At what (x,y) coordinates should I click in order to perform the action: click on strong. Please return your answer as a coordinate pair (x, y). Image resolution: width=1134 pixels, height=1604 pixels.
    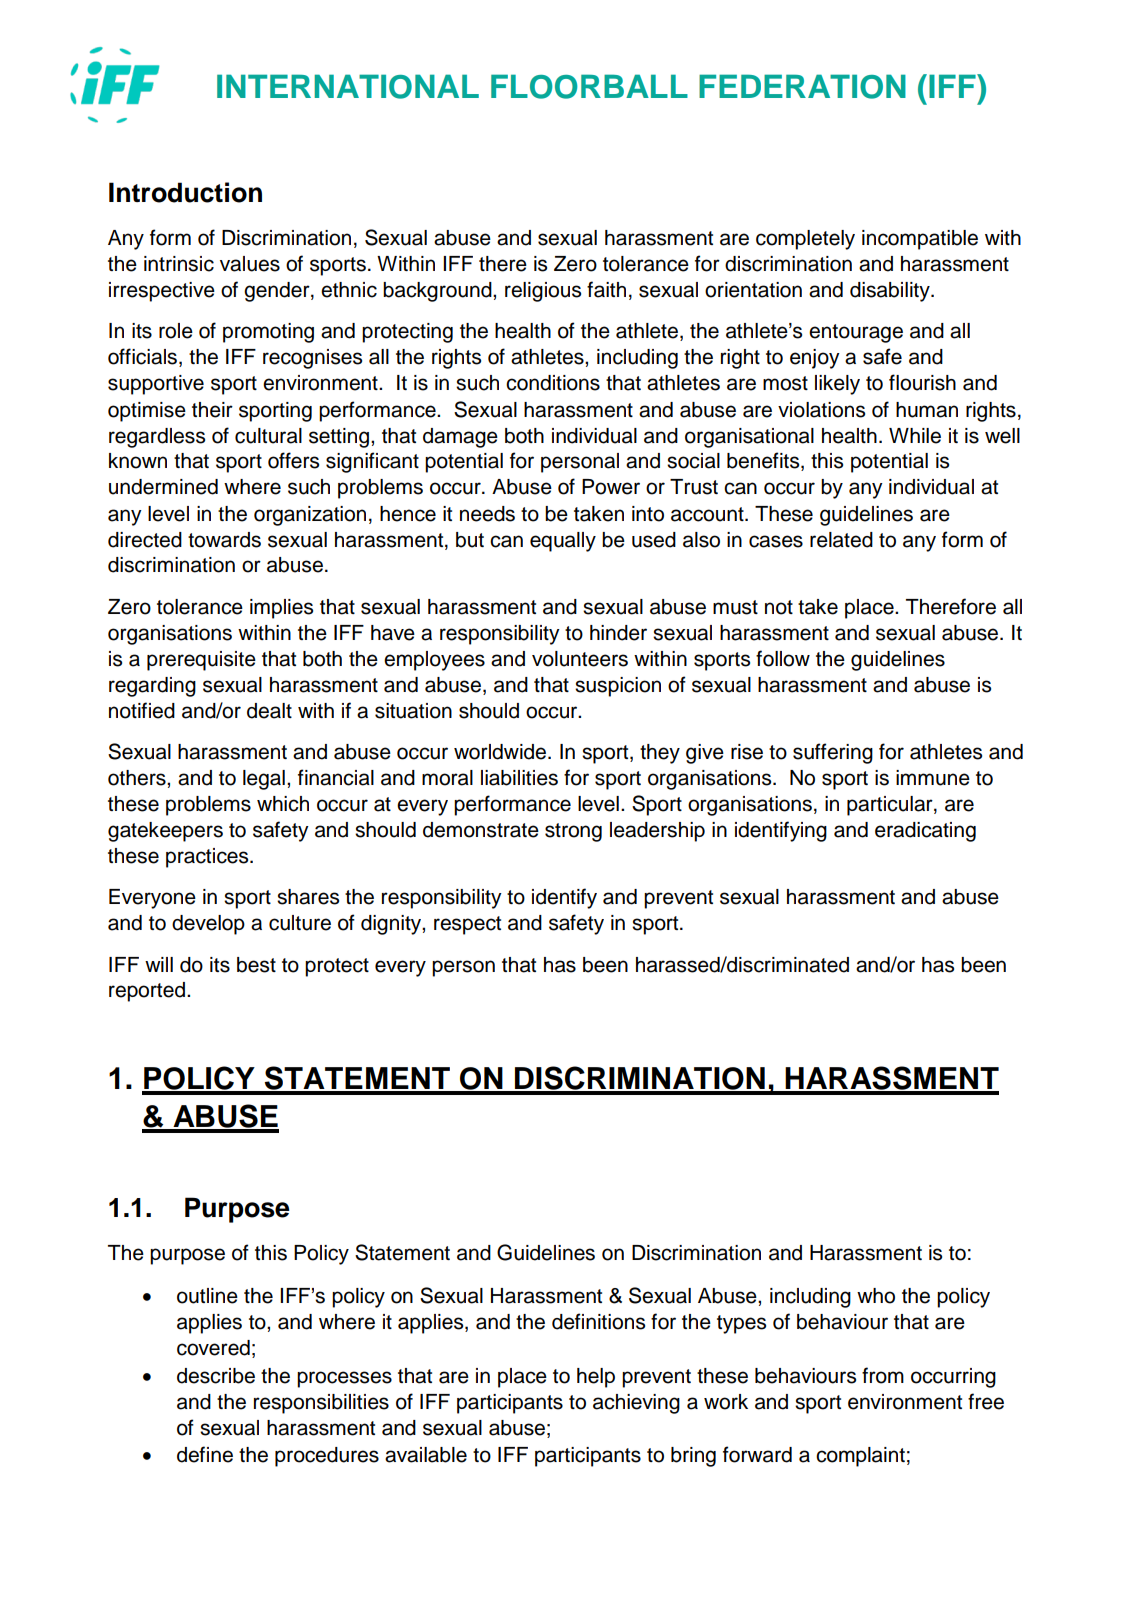
    Looking at the image, I should click on (573, 832).
